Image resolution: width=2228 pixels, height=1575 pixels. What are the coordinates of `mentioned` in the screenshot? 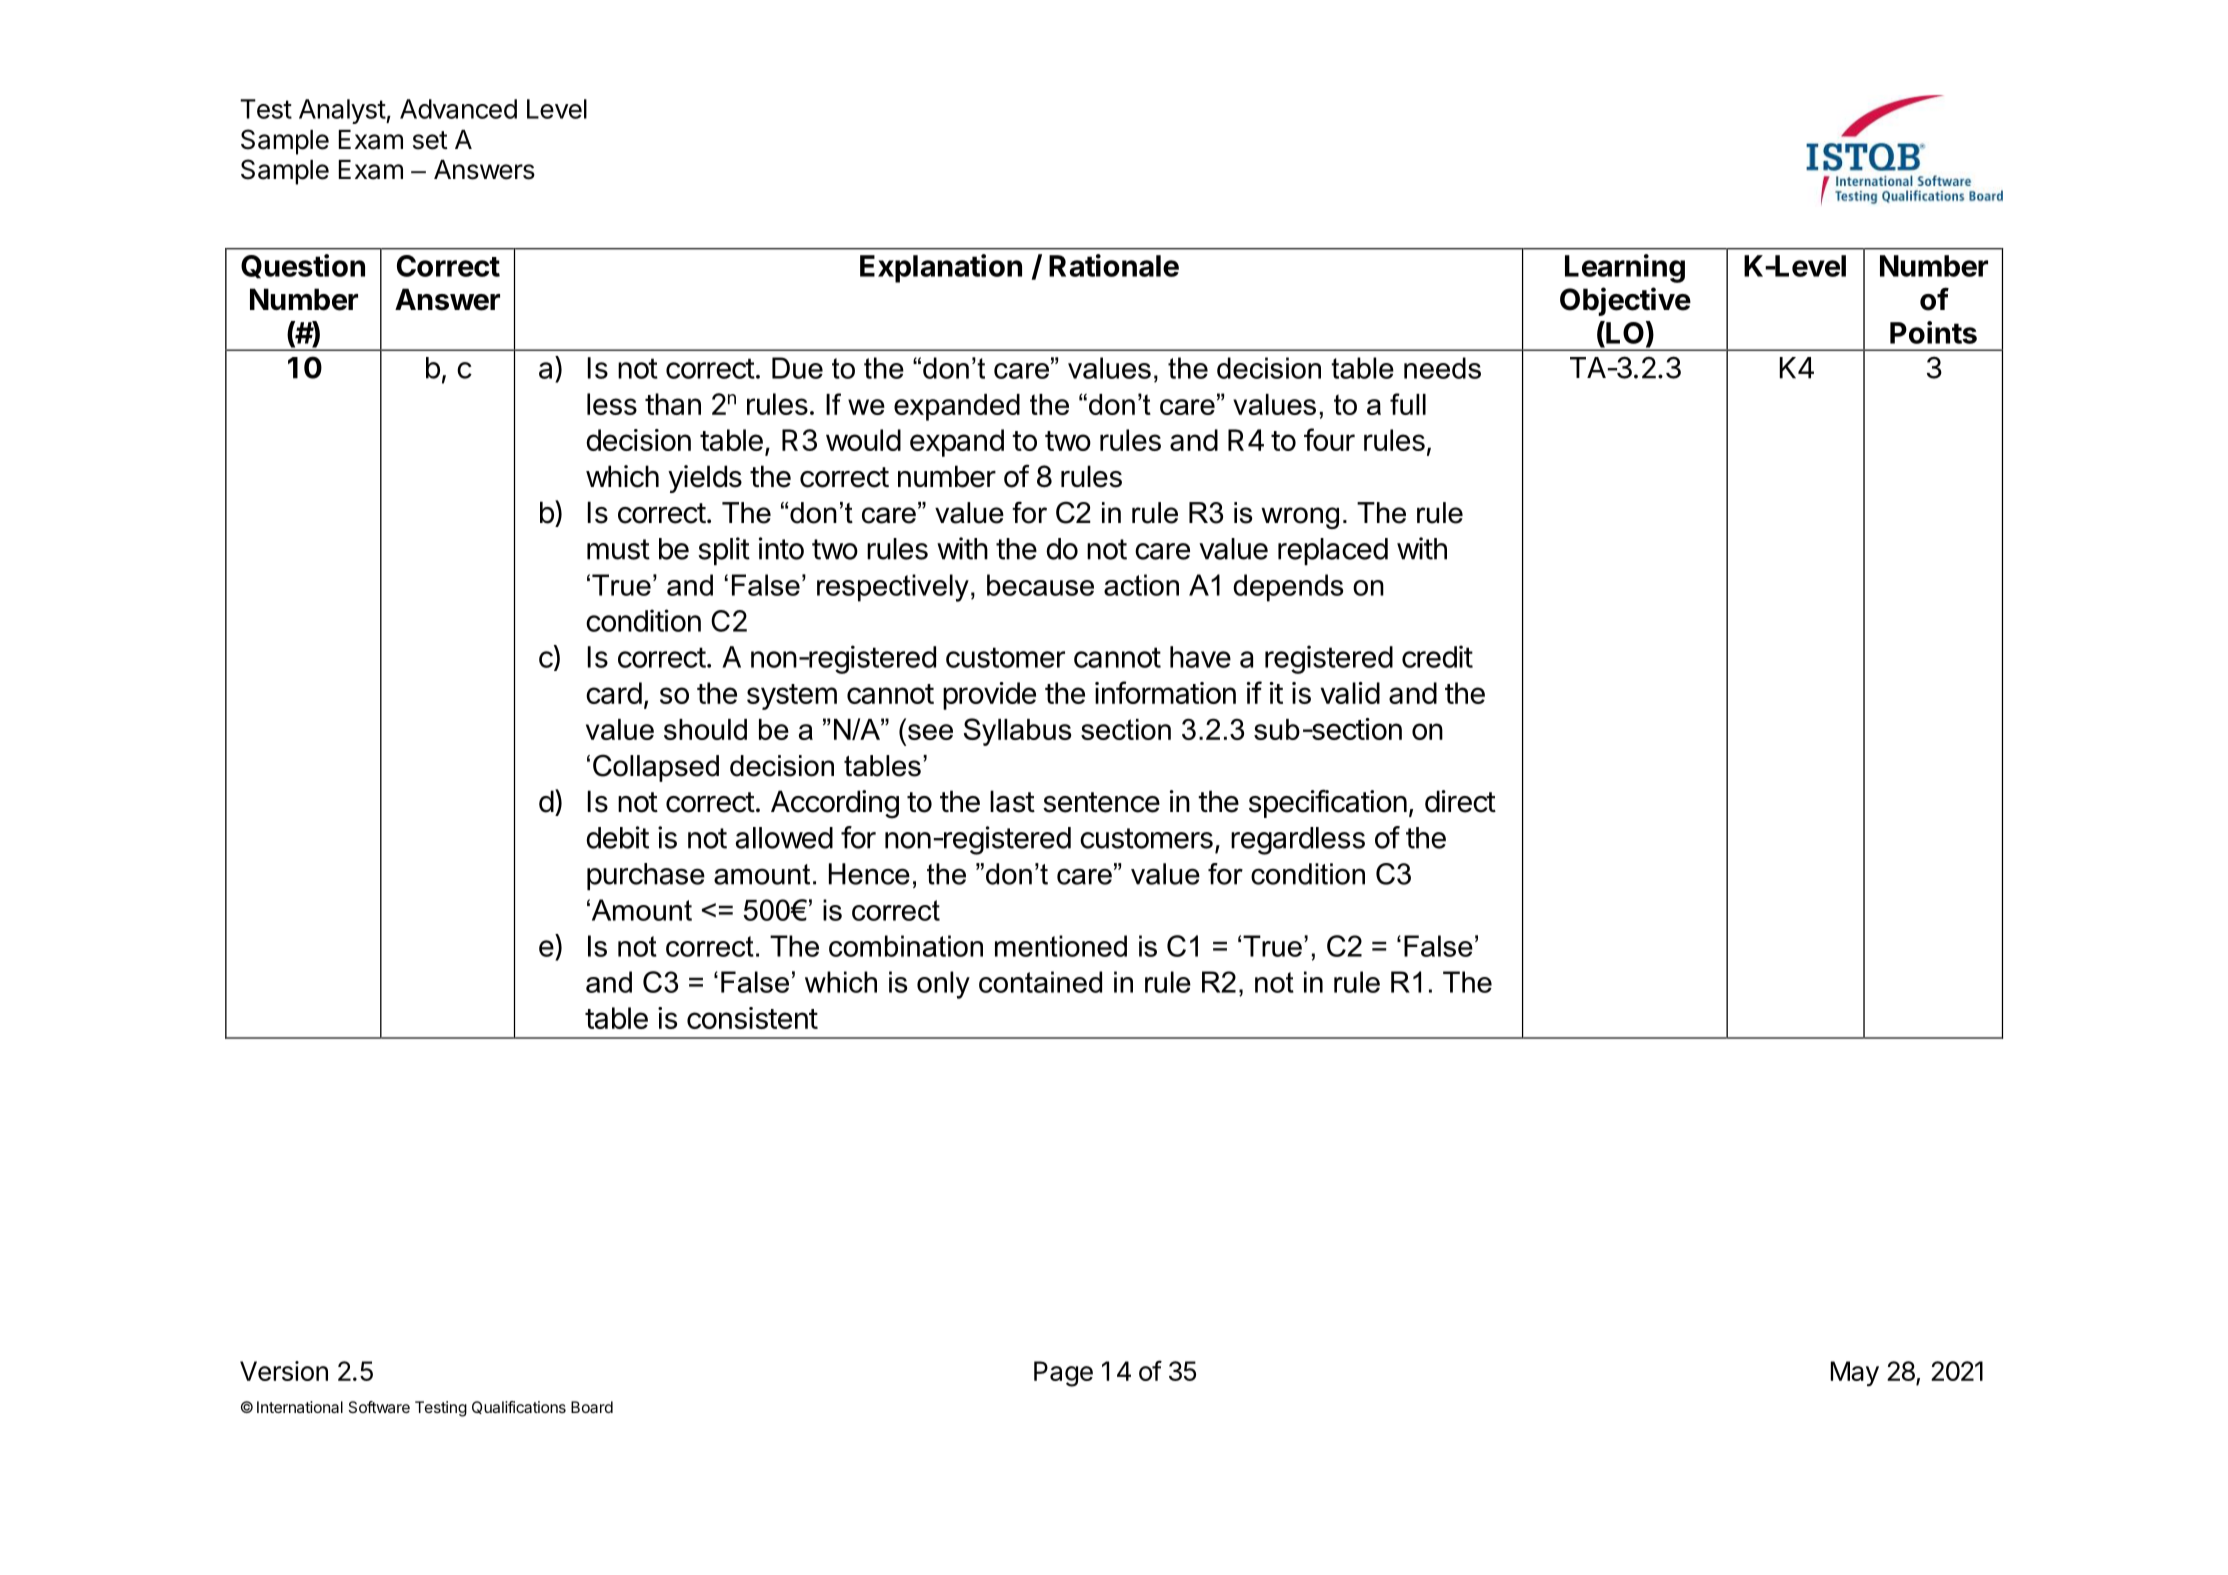 It's located at (1061, 946).
